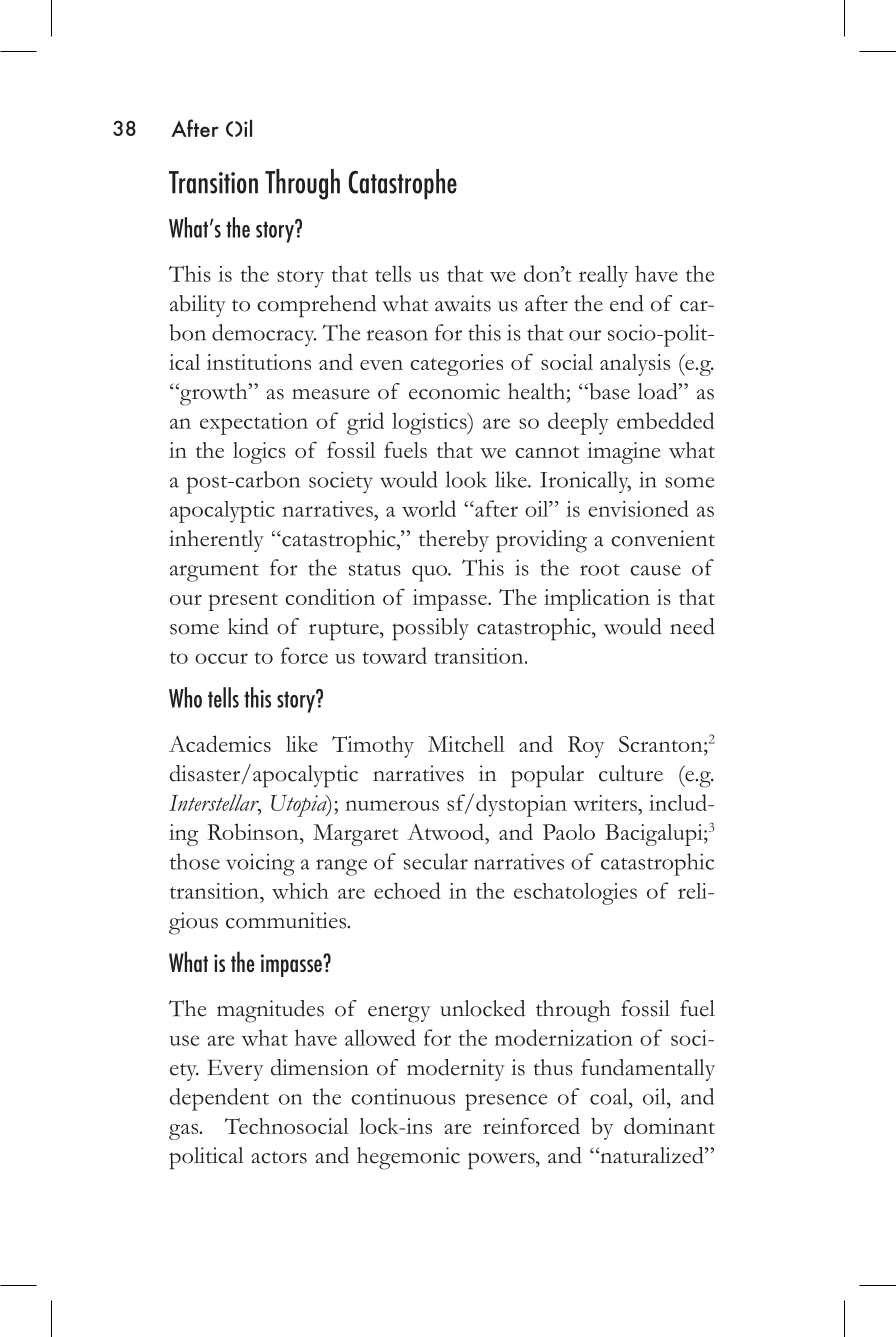 The height and width of the screenshot is (1337, 896). What do you see at coordinates (603, 276) in the screenshot?
I see `really` at bounding box center [603, 276].
